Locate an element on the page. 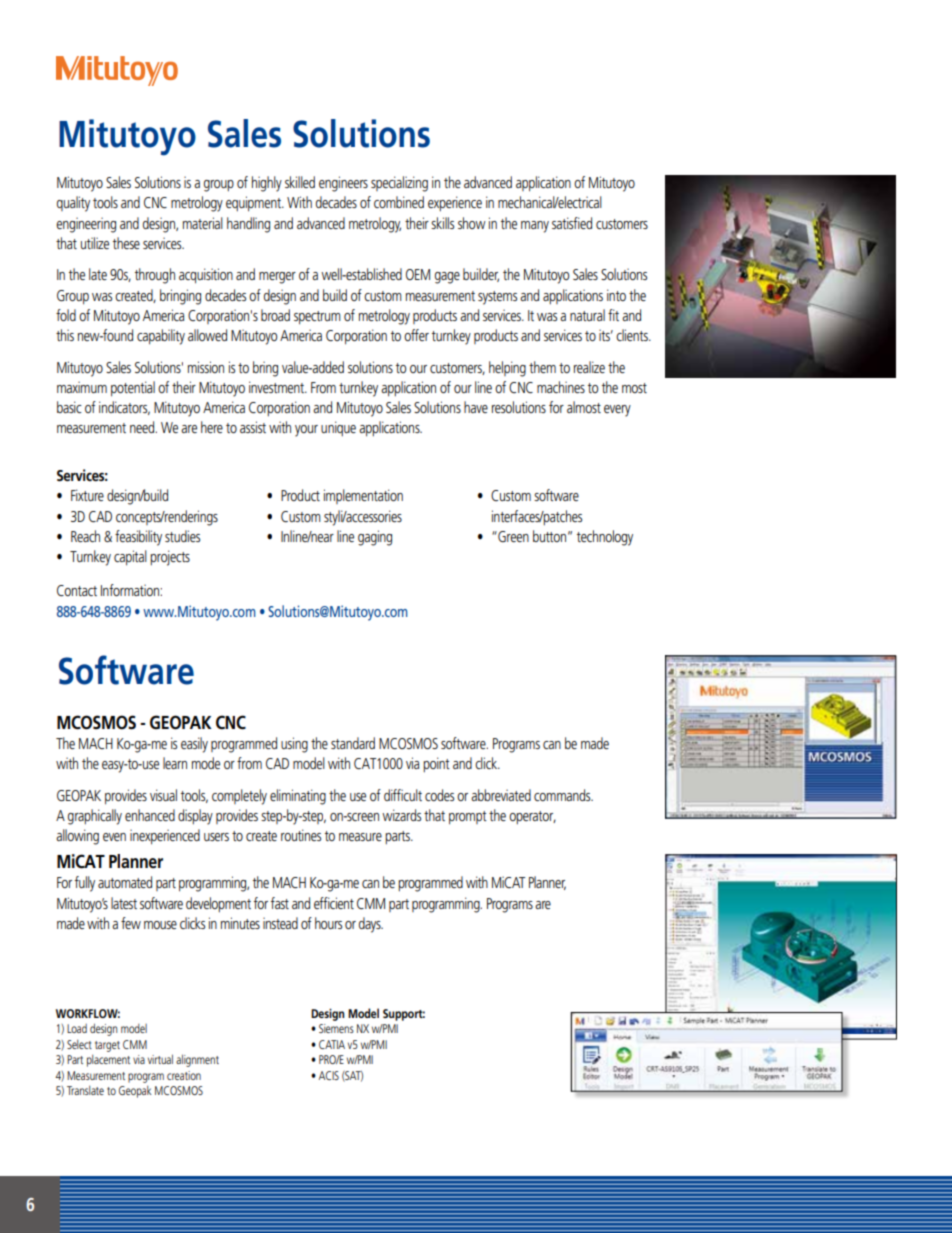  learn is located at coordinates (175, 763).
